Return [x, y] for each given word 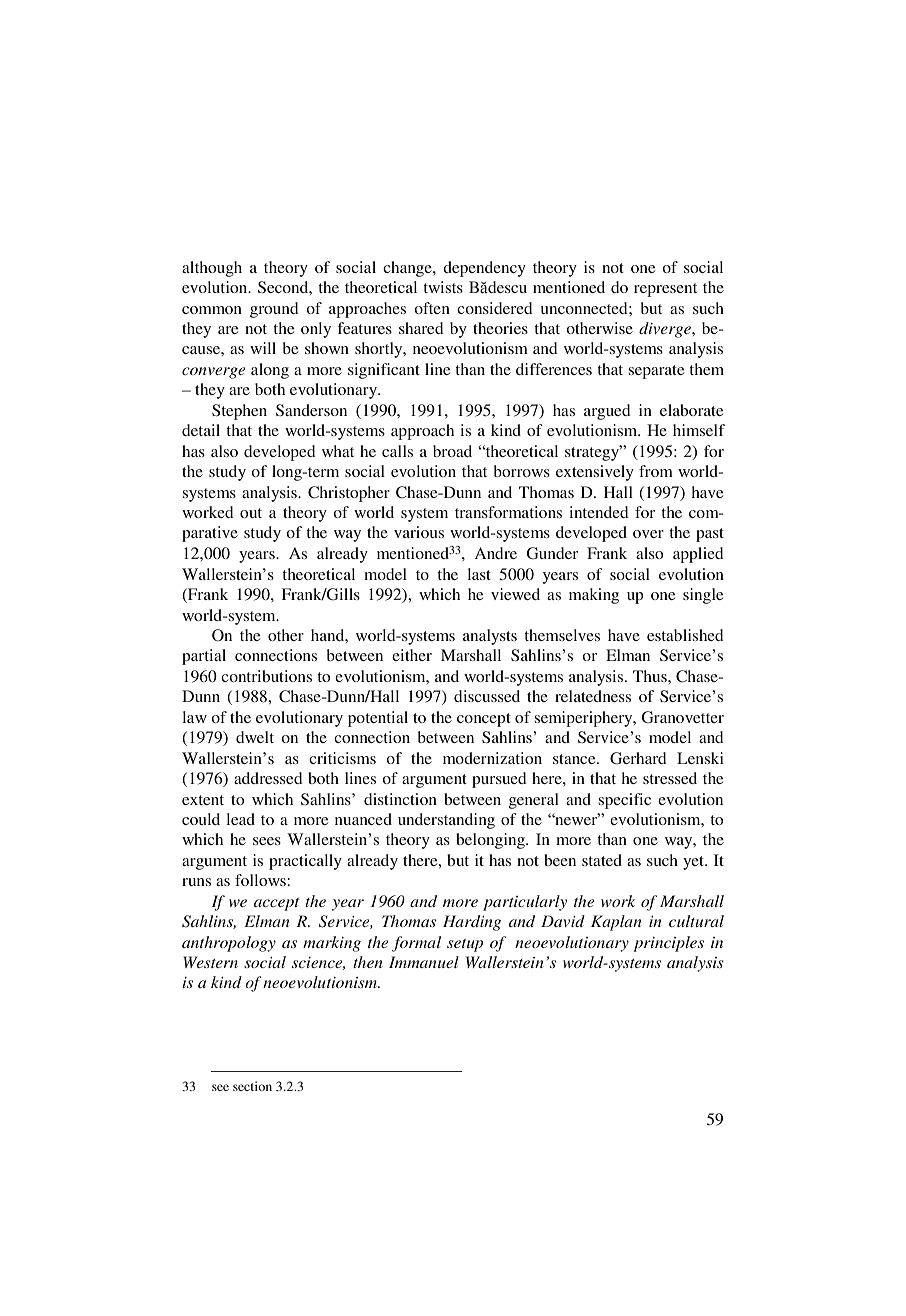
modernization [492, 758]
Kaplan [616, 923]
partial [204, 657]
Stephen [239, 412]
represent [665, 290]
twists [443, 287]
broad [452, 451]
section [252, 1086]
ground [274, 310]
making [594, 596]
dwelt [255, 737]
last [479, 574]
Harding [472, 923]
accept [276, 904]
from [656, 471]
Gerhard [638, 758]
